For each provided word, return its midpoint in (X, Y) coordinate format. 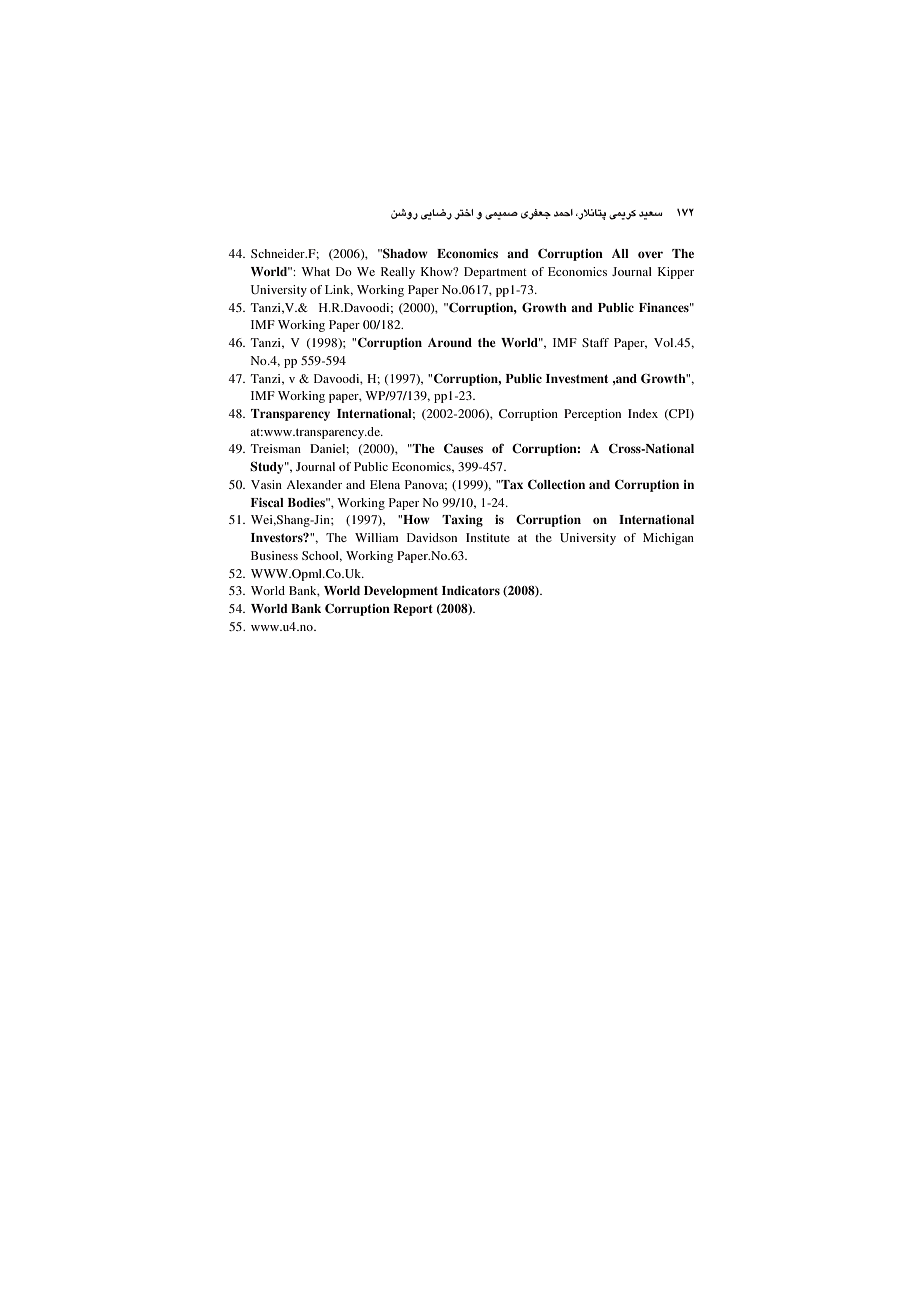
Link (339, 290)
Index (643, 413)
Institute (488, 537)
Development (401, 592)
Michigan (668, 539)
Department (495, 273)
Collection (556, 484)
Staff (595, 342)
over (650, 254)
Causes (463, 448)
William (376, 537)
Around (450, 342)
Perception (592, 415)
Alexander (314, 484)
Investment (577, 378)
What (315, 271)
